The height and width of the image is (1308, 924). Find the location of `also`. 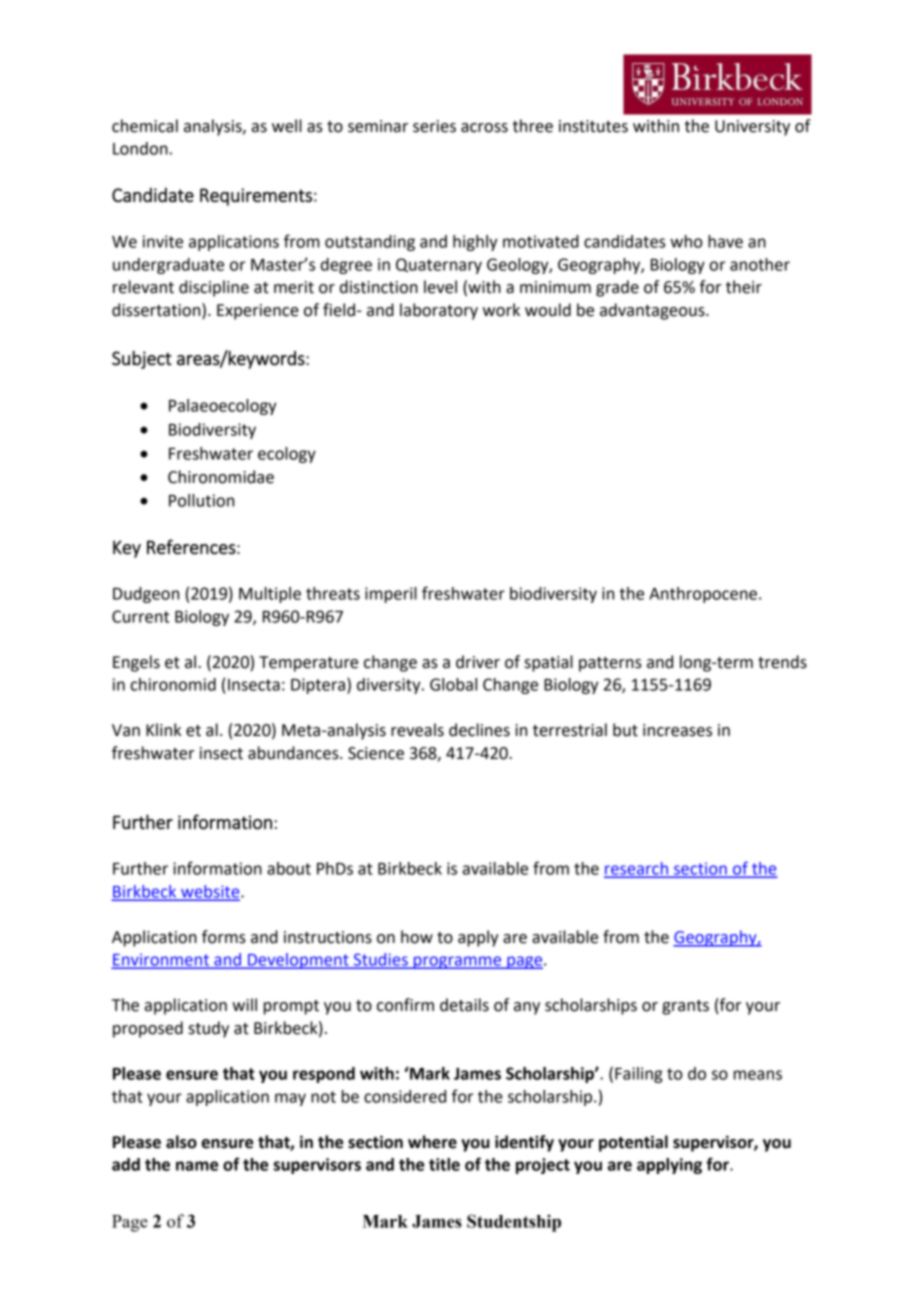

also is located at coordinates (181, 1142).
